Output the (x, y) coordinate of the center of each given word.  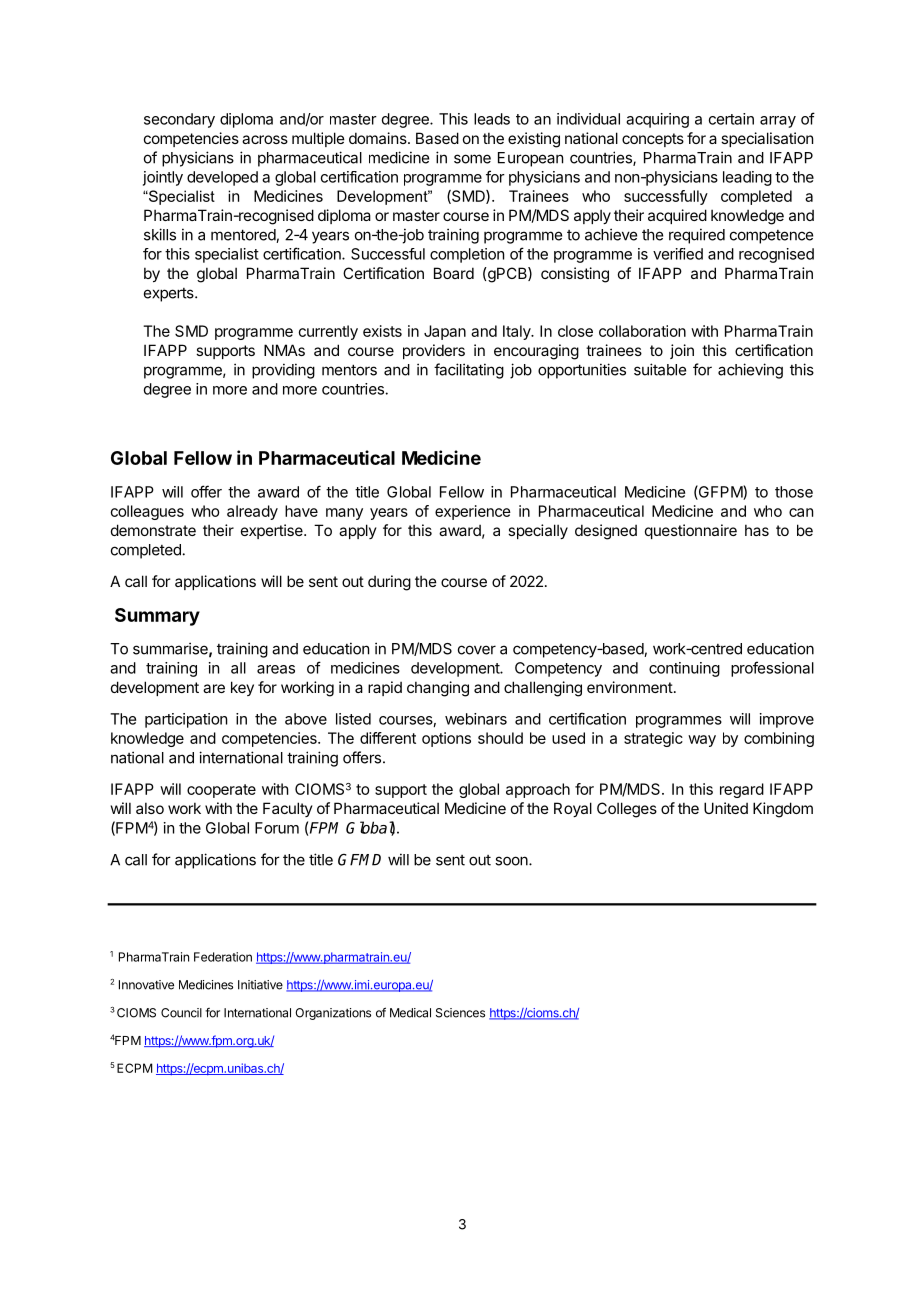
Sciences (460, 1013)
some (472, 159)
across (265, 139)
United (726, 808)
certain (731, 119)
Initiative (260, 985)
